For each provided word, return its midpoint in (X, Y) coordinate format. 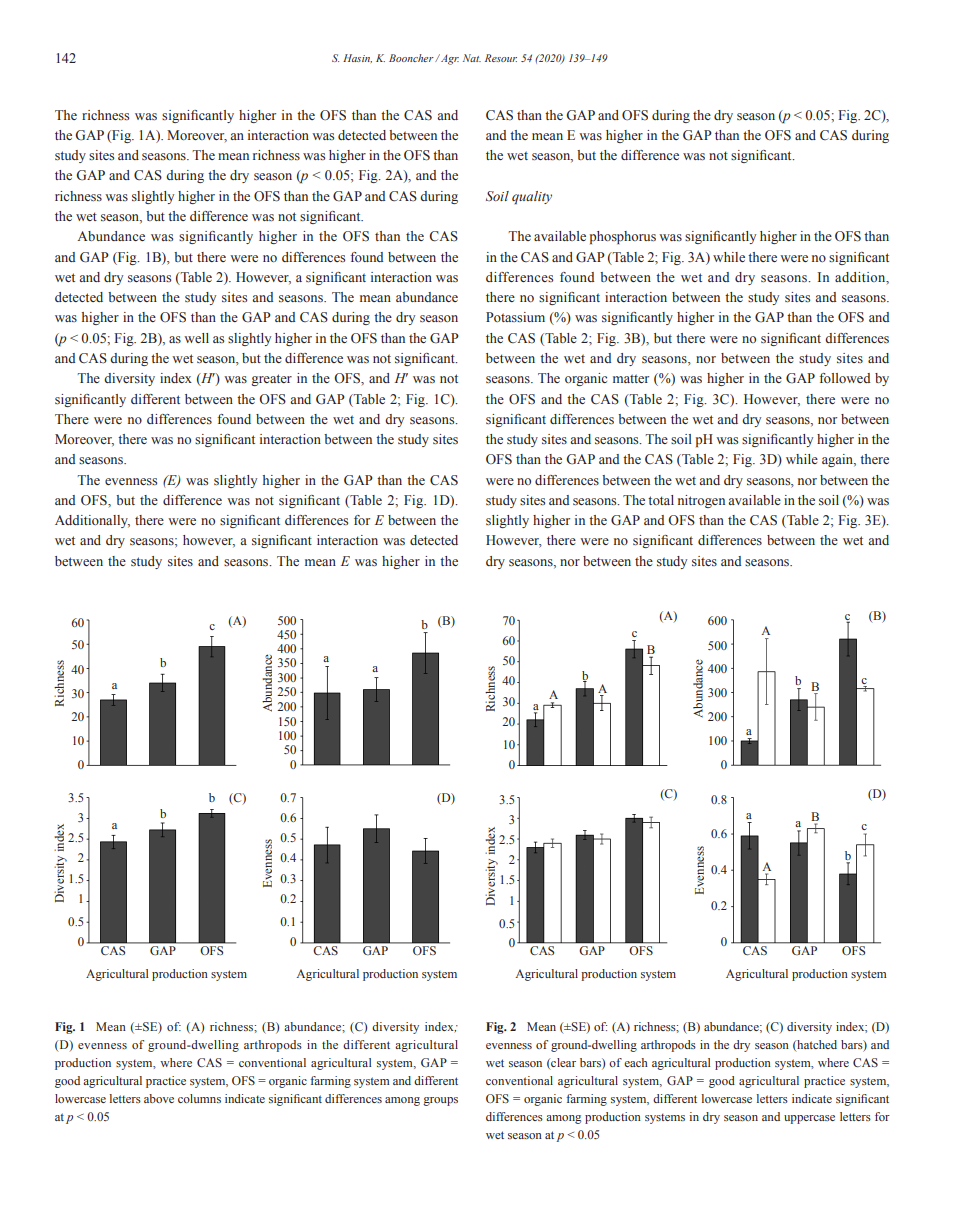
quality (532, 197)
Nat (472, 58)
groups (440, 1101)
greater (271, 380)
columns (199, 1098)
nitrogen (701, 501)
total (661, 500)
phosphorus (623, 237)
